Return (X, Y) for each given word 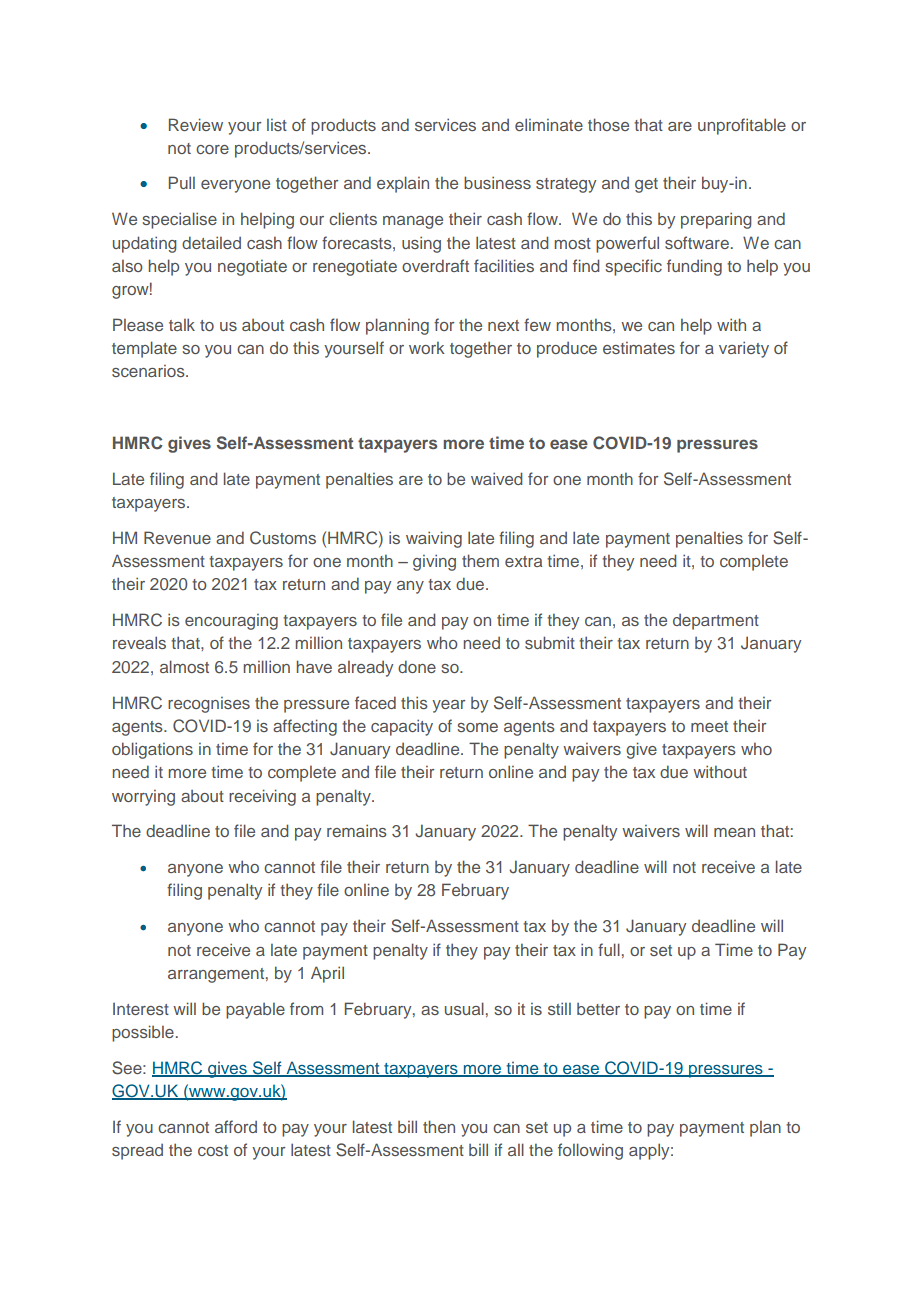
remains (357, 830)
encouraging (231, 622)
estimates (639, 348)
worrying (143, 798)
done (417, 666)
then (439, 1126)
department (716, 622)
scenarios (149, 371)
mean (734, 832)
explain (403, 184)
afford (236, 1126)
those (608, 124)
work (427, 348)
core (212, 149)
